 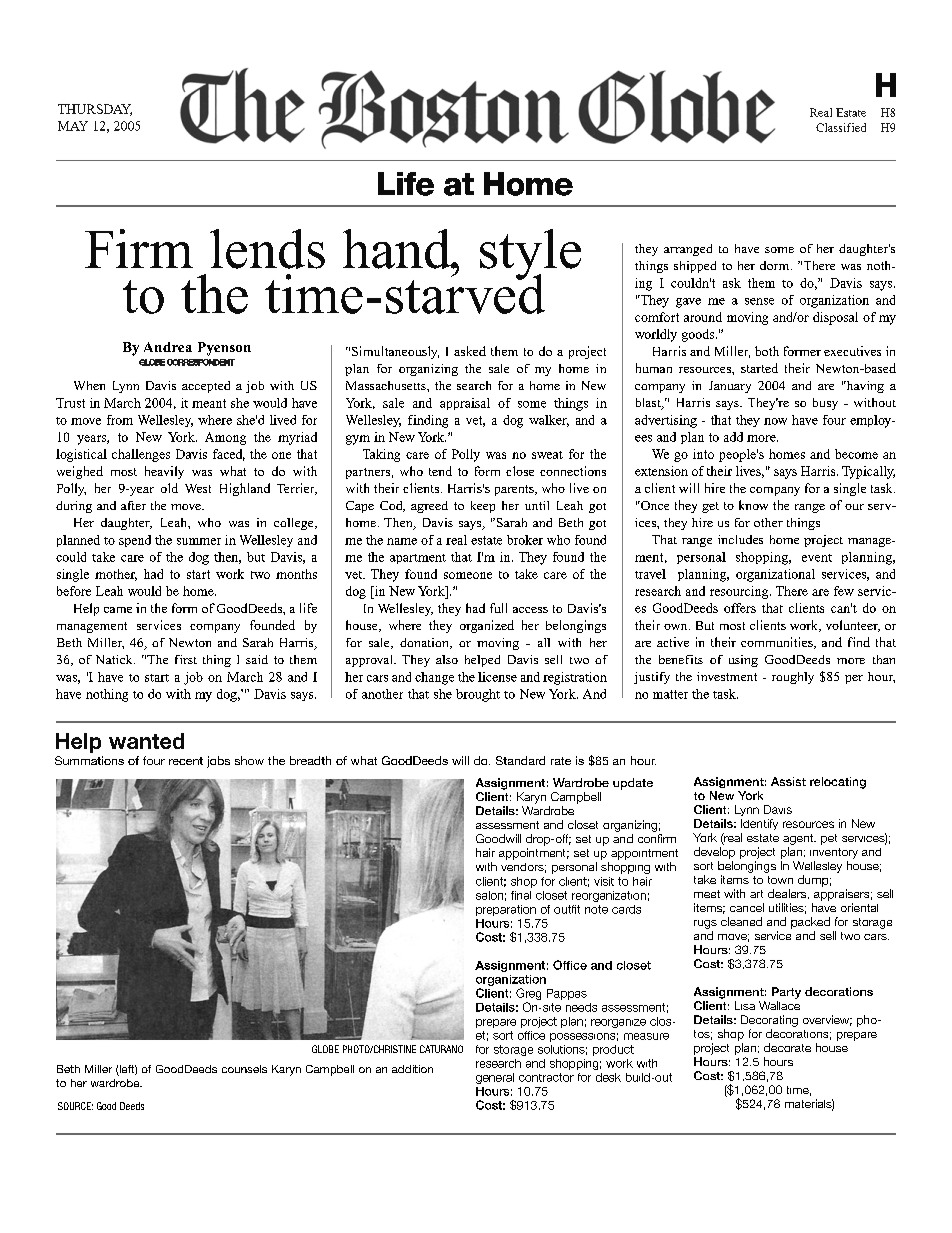 What do you see at coordinates (95, 110) in the page?
I see `THURSDAY` at bounding box center [95, 110].
